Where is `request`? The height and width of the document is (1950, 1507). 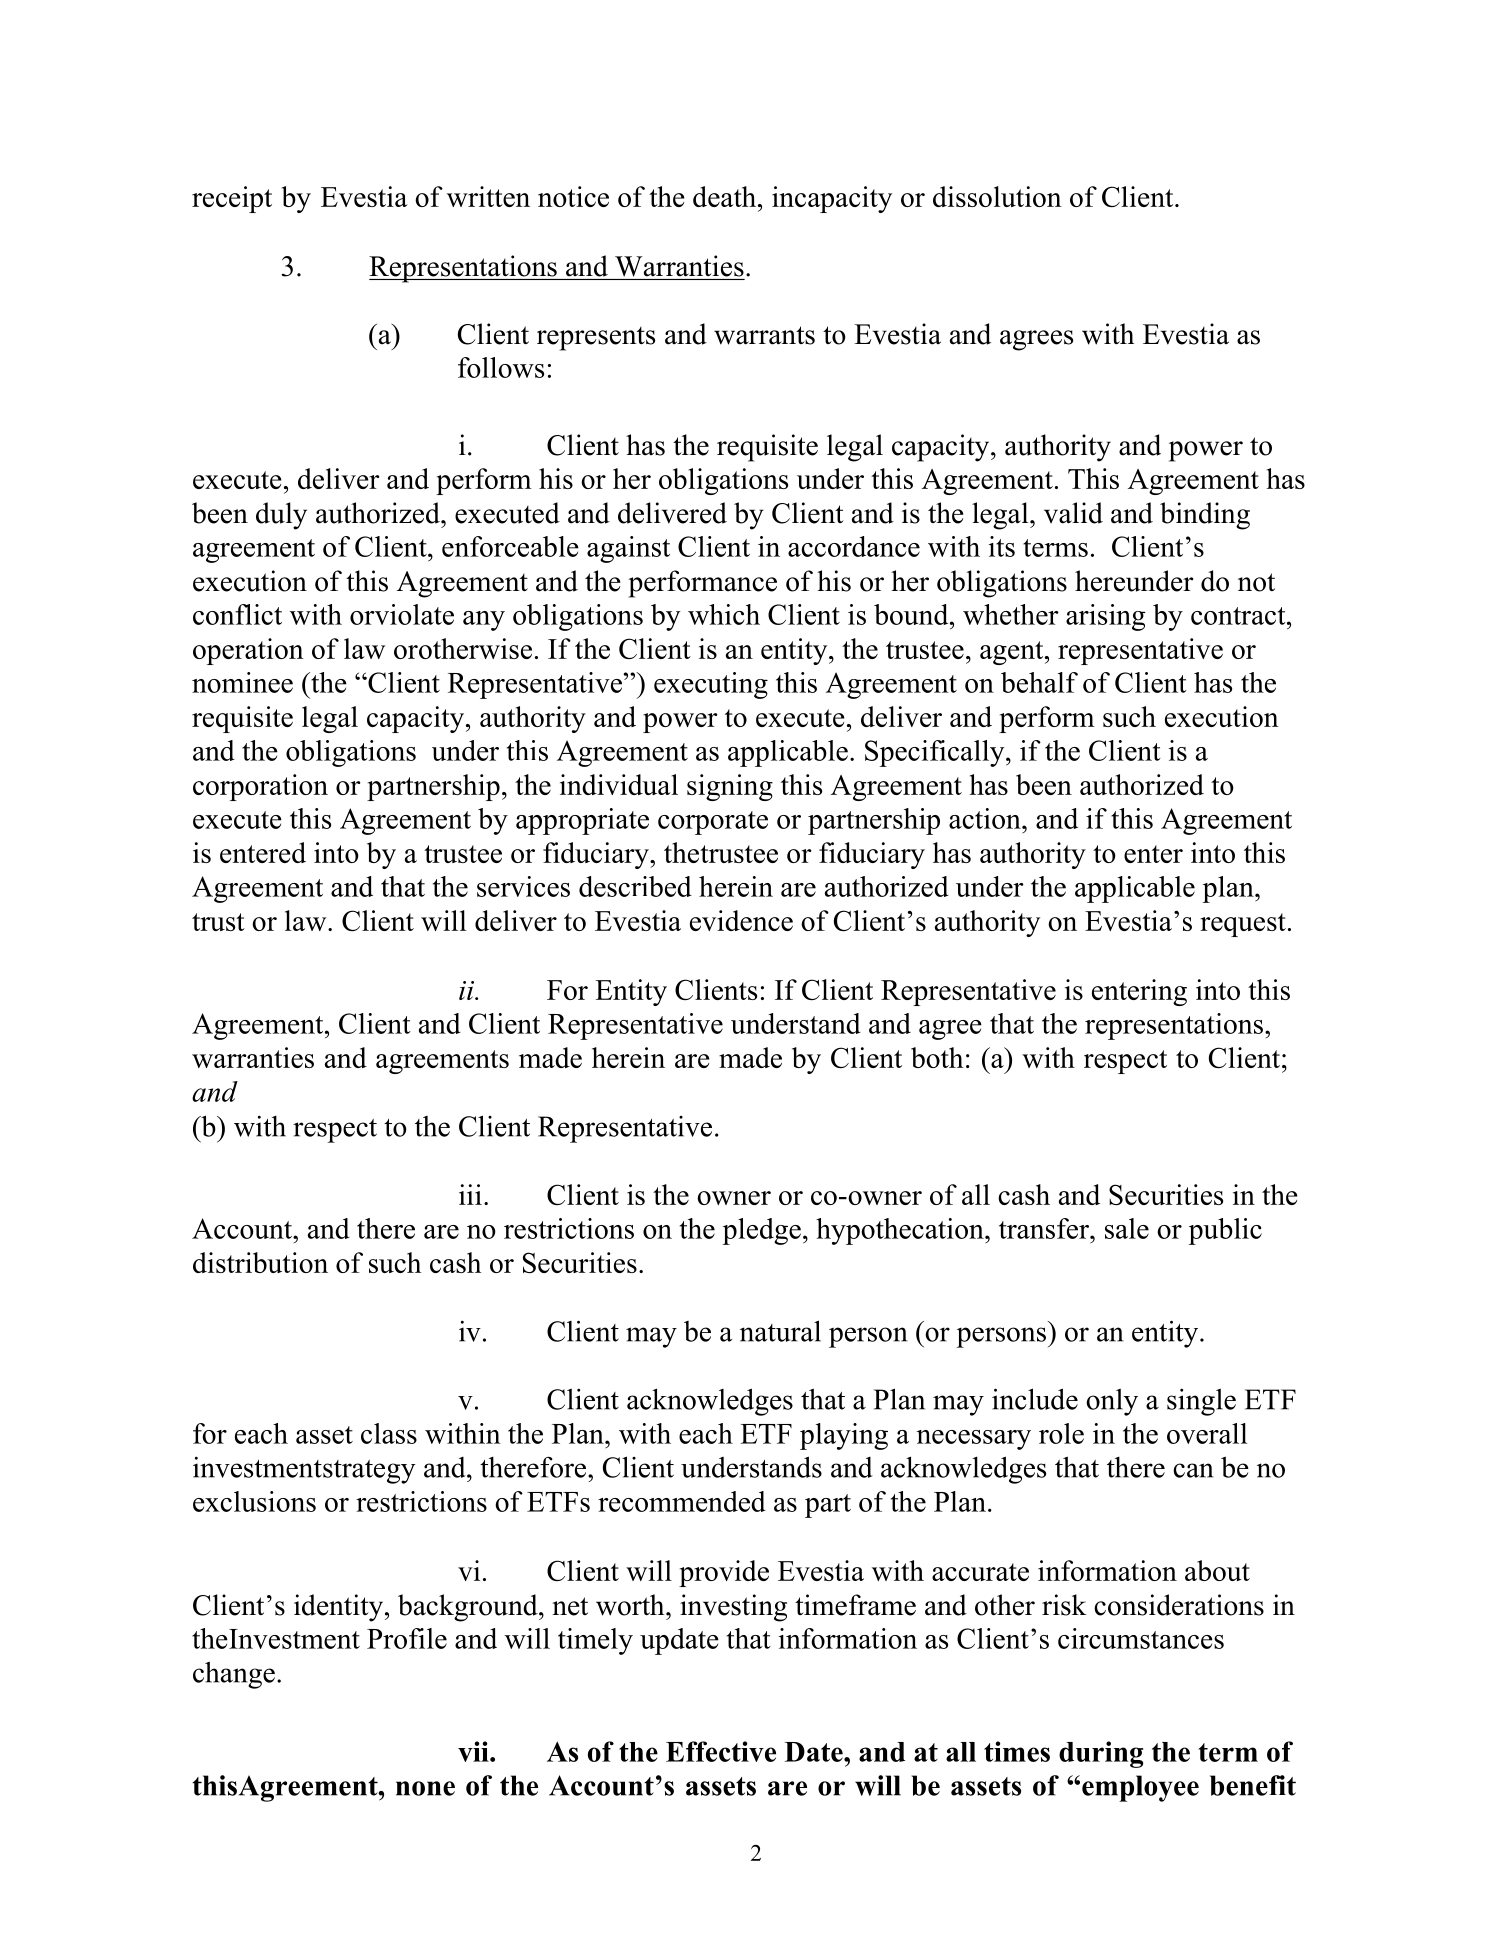 request is located at coordinates (1243, 925).
